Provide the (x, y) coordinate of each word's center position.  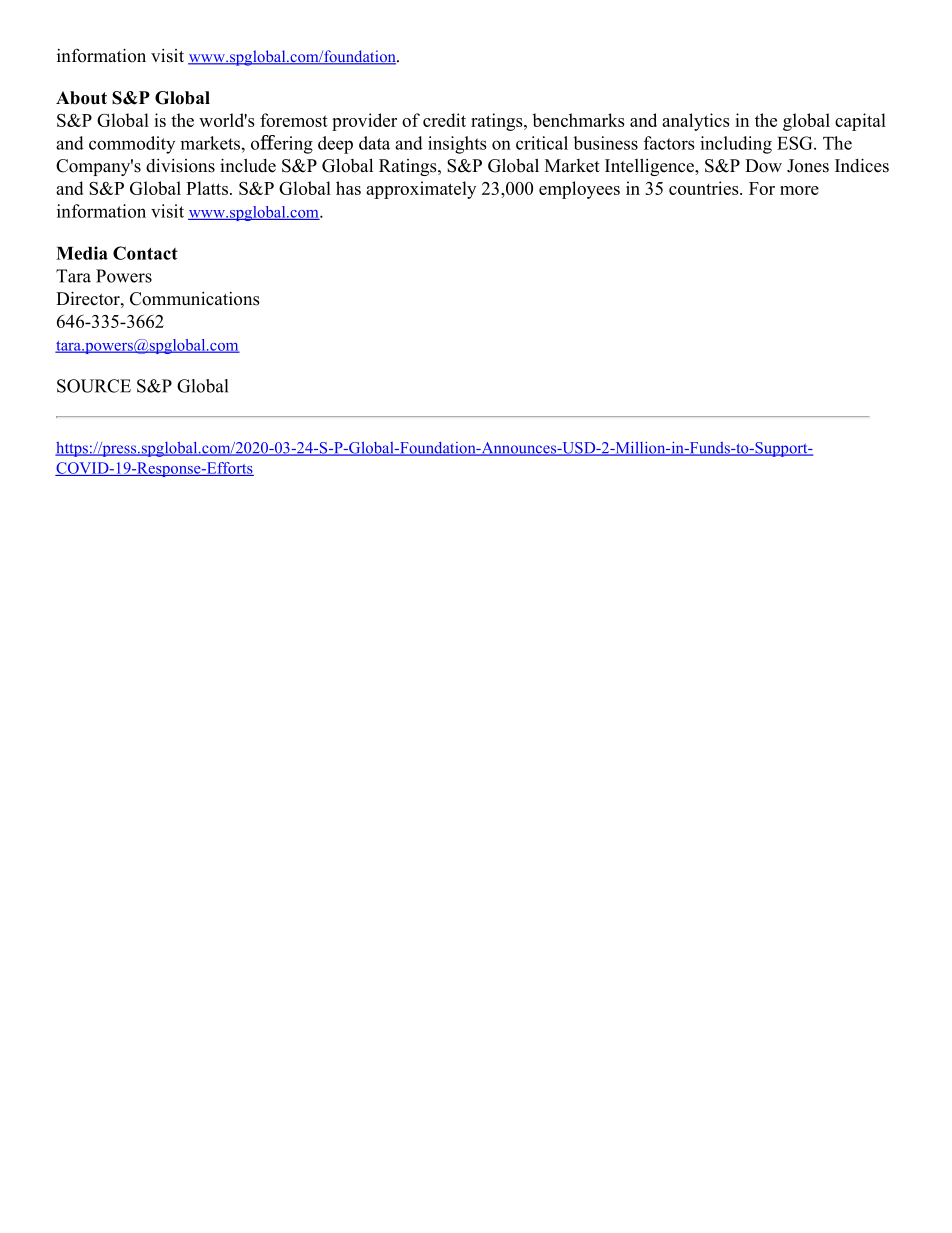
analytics (696, 122)
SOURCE (94, 386)
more (799, 190)
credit (444, 120)
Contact (145, 253)
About (81, 98)
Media (82, 253)
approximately (421, 190)
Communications (195, 299)
